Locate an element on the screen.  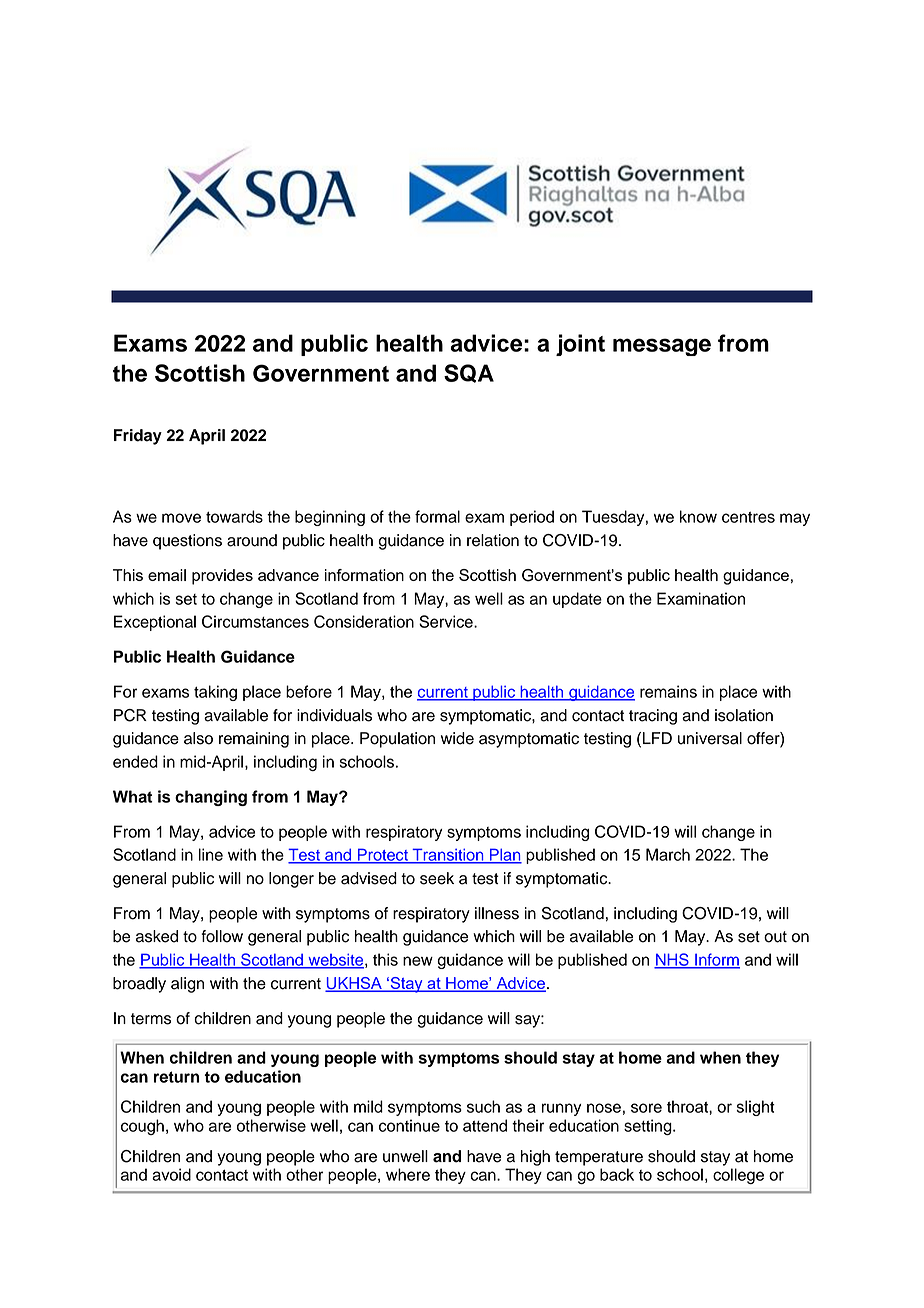
also is located at coordinates (198, 738).
